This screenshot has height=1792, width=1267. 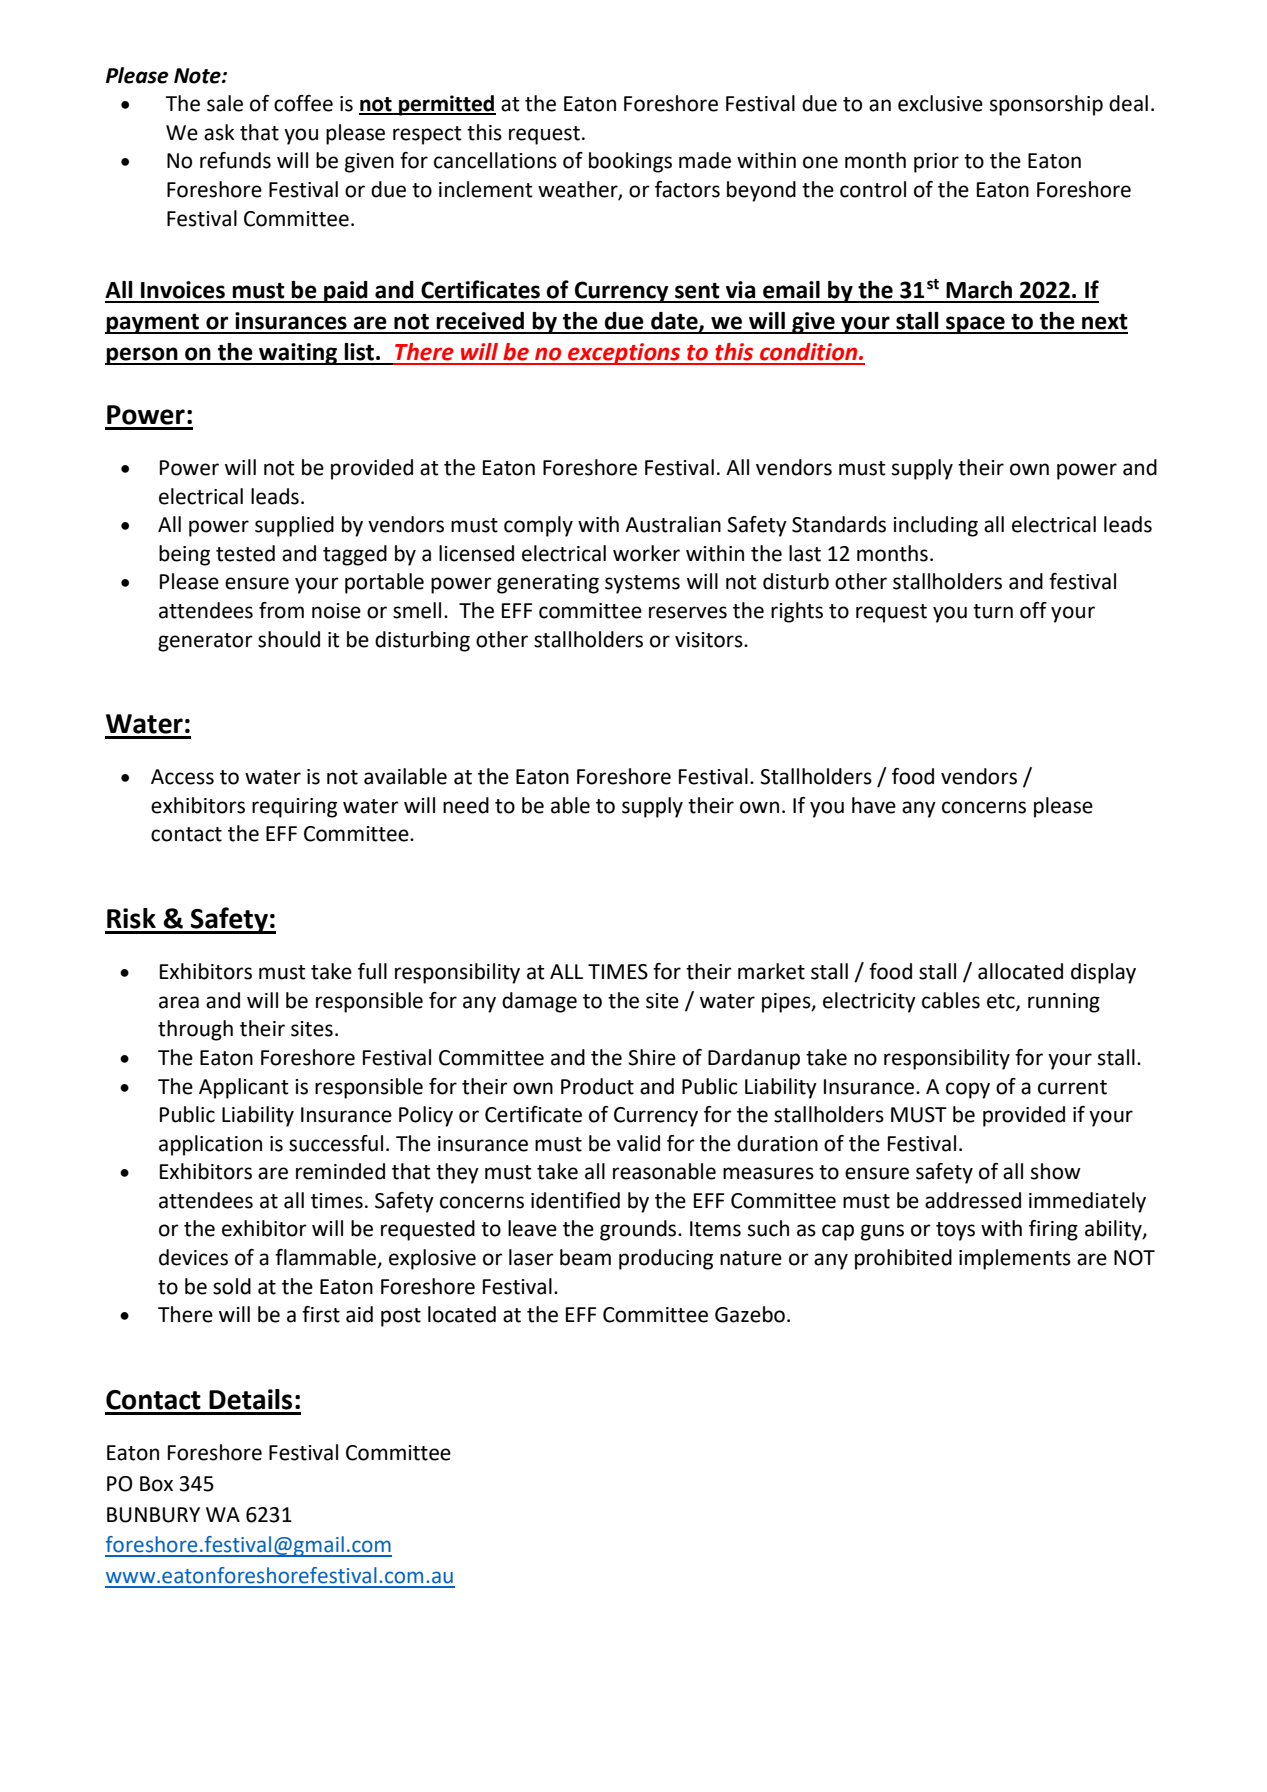 What do you see at coordinates (225, 103) in the screenshot?
I see `sale` at bounding box center [225, 103].
